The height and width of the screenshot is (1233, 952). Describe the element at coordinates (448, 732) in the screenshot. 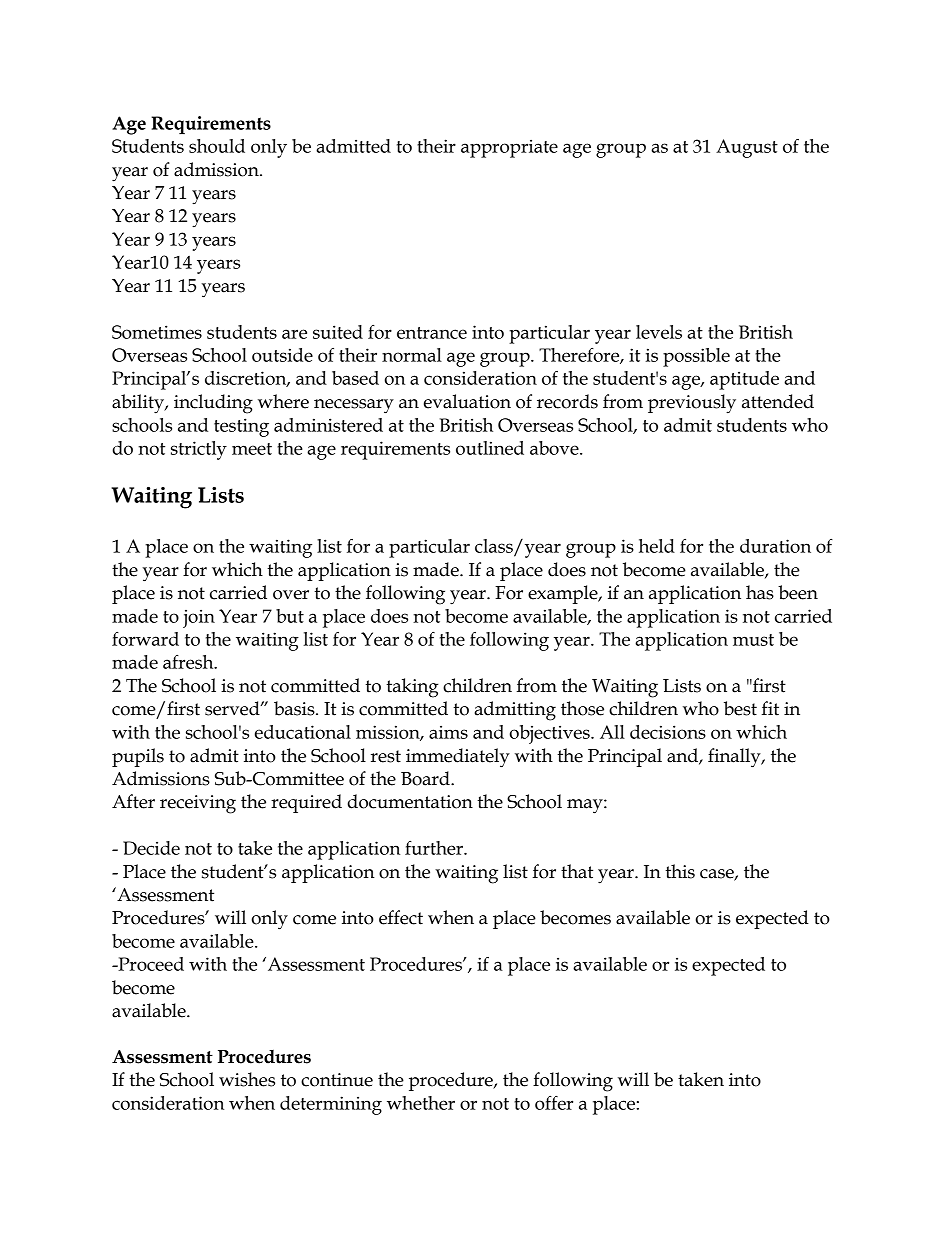

I see `aims` at that location.
